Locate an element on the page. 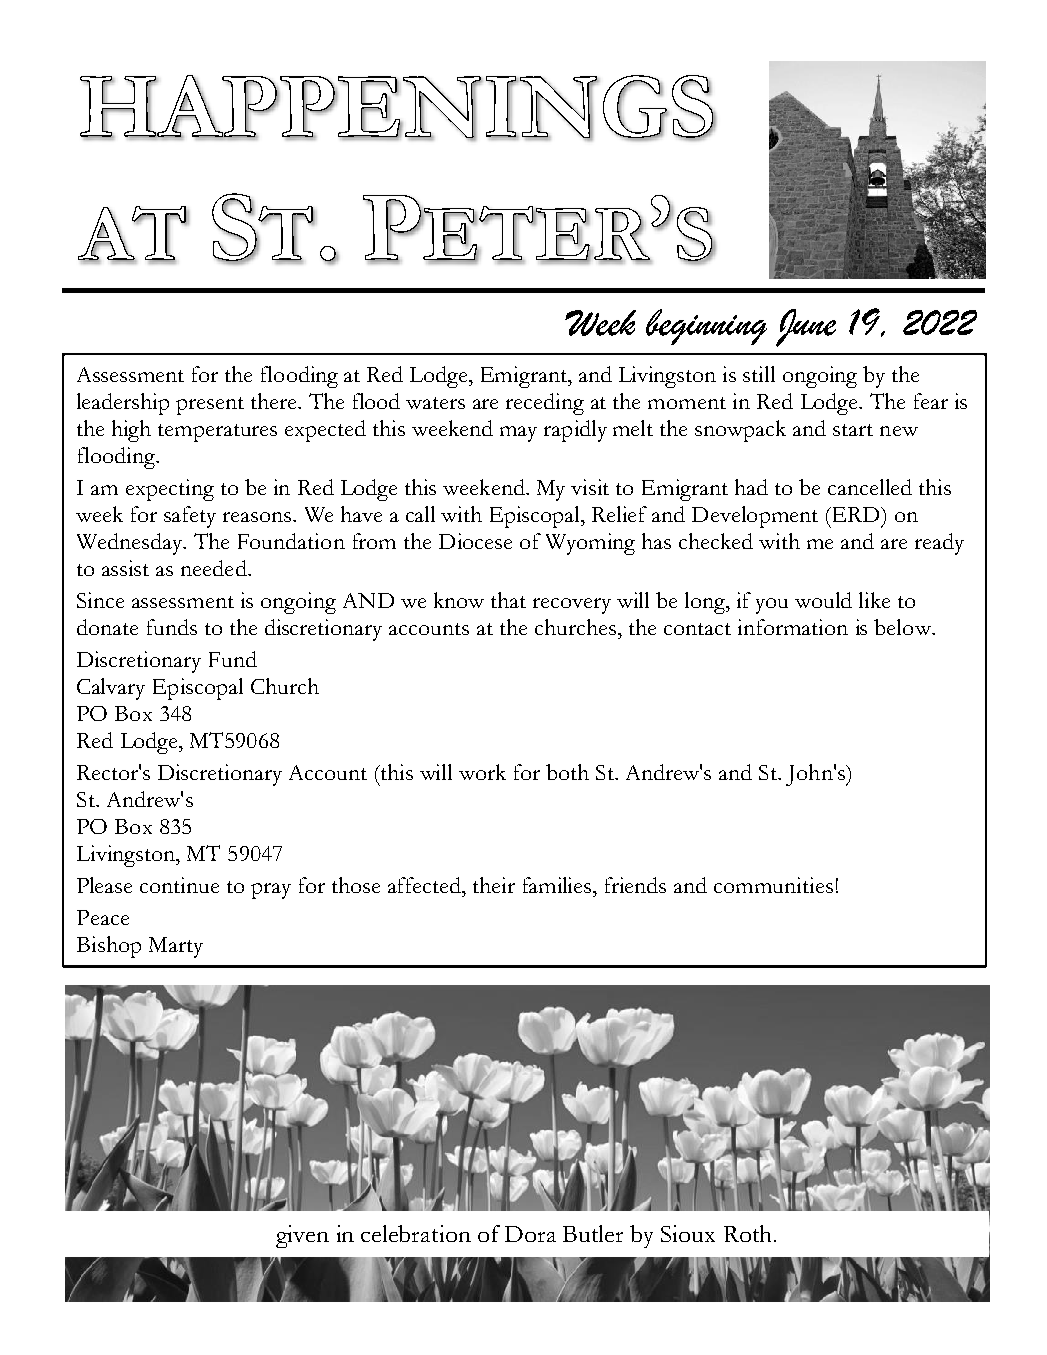 This page has width=1047, height=1355. friends is located at coordinates (635, 885).
